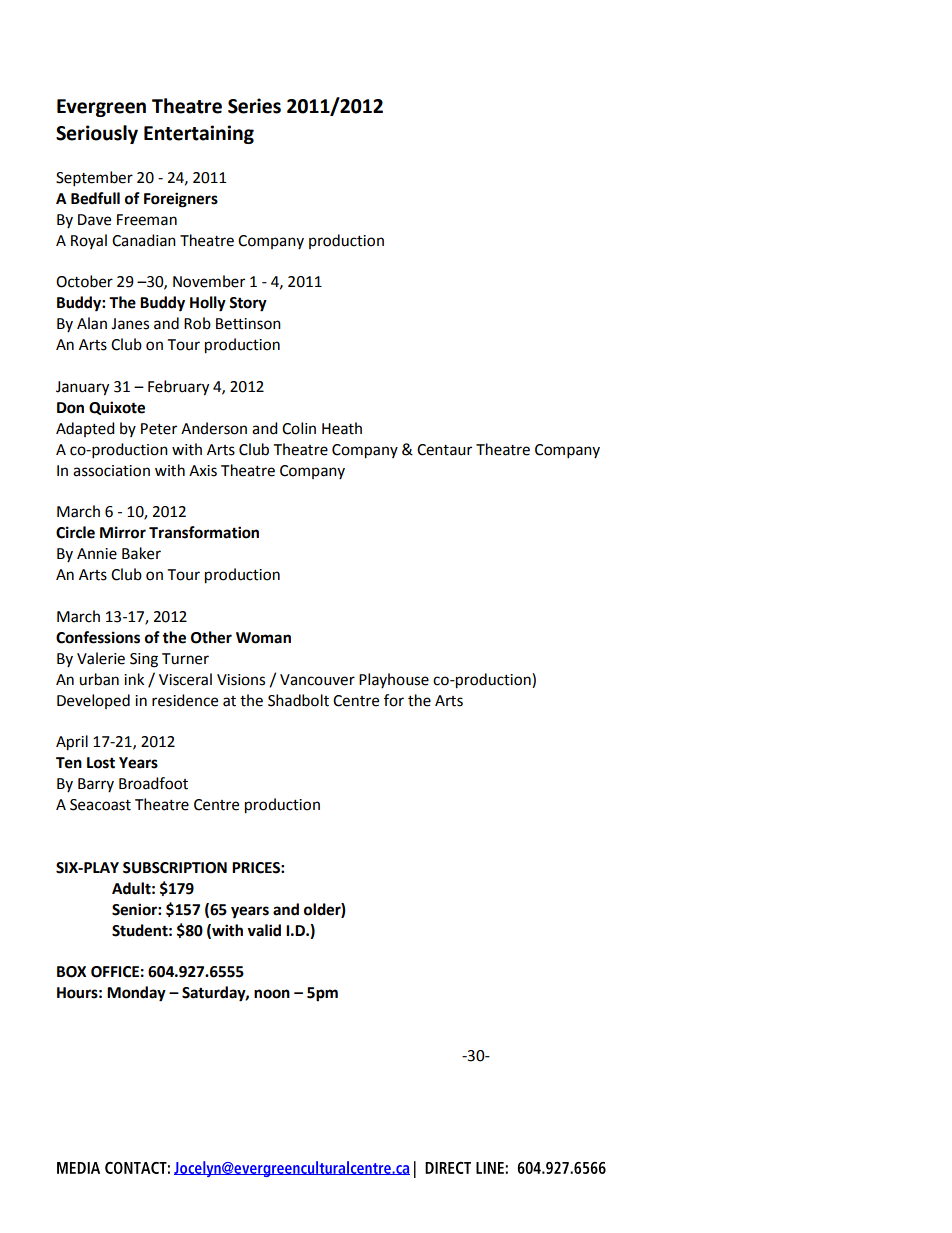  What do you see at coordinates (444, 450) in the document?
I see `Centaur` at bounding box center [444, 450].
